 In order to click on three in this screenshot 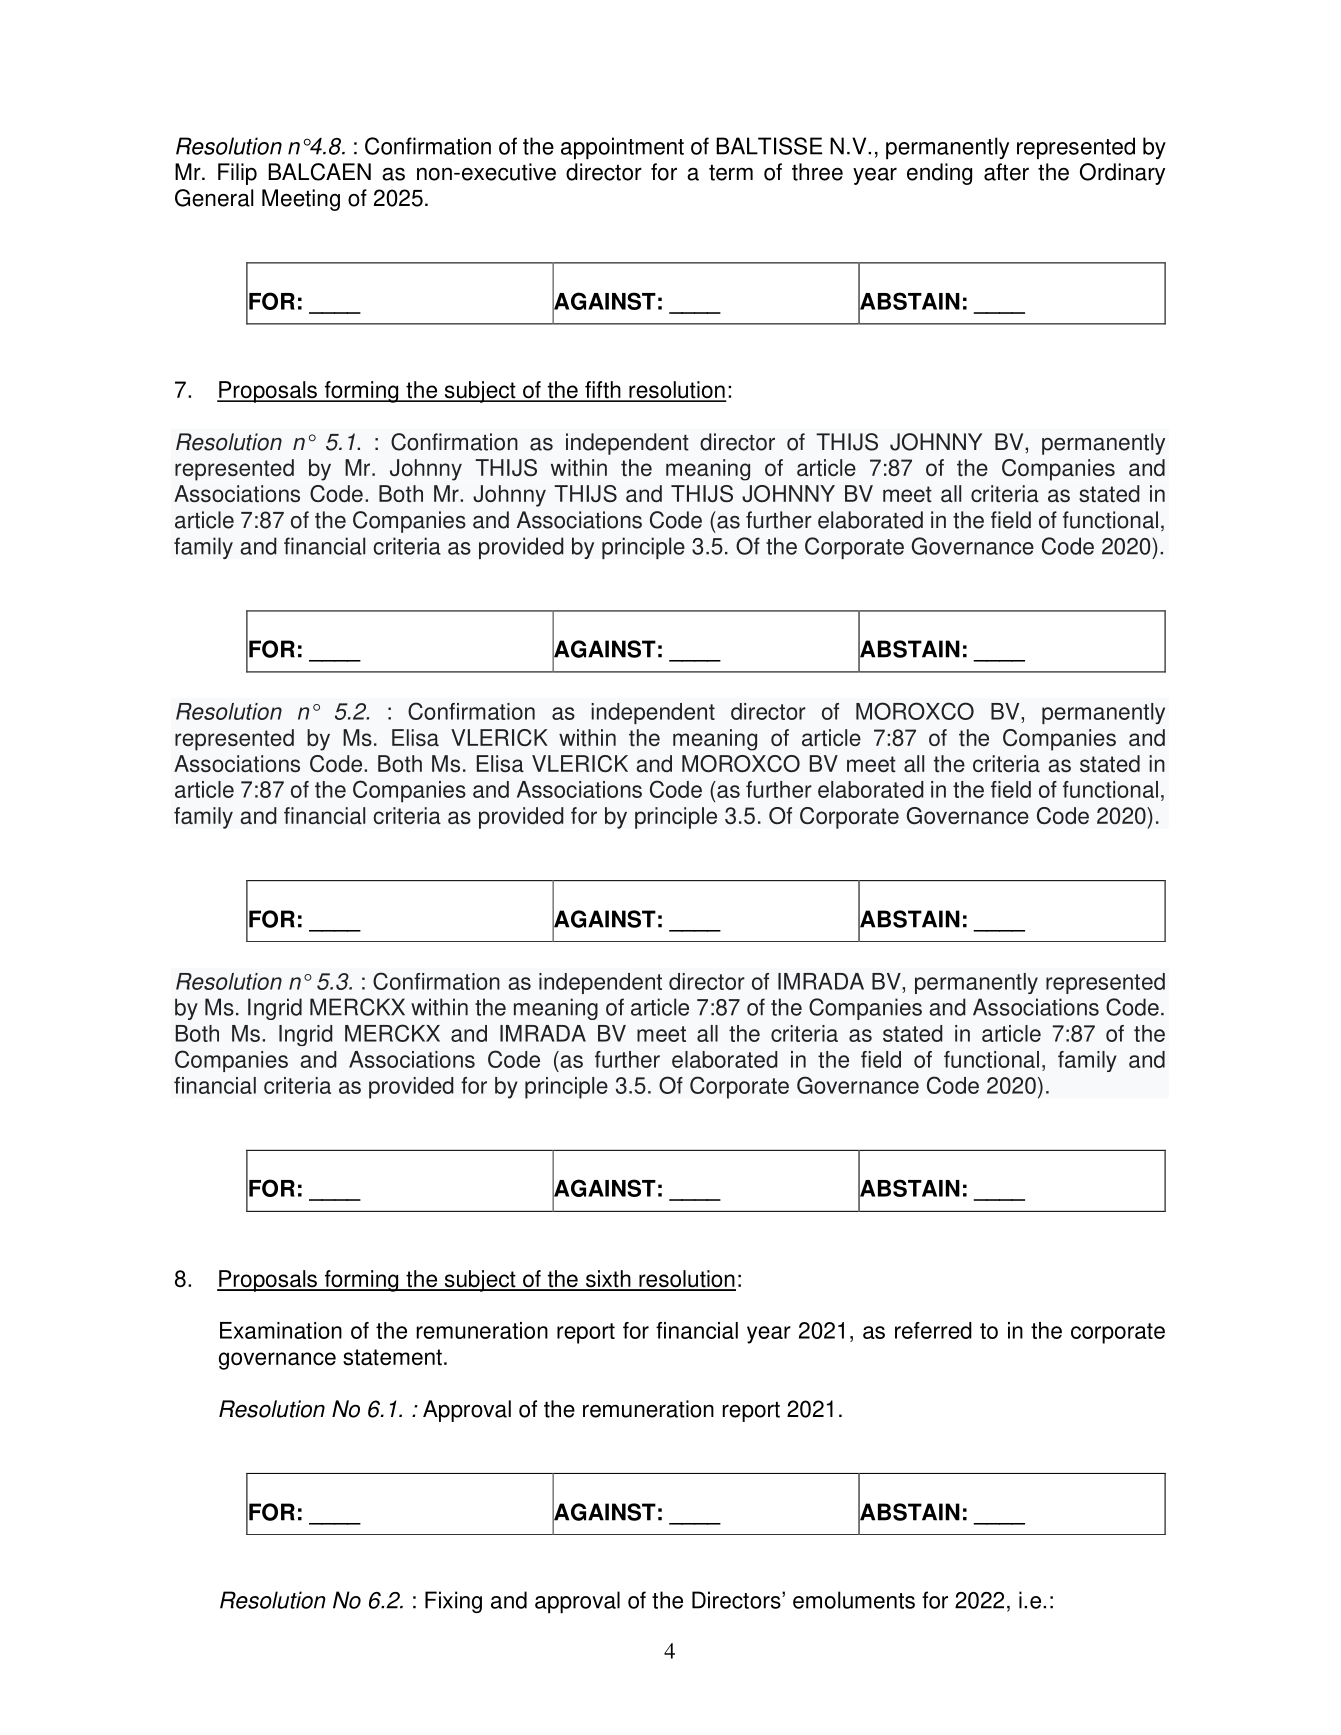, I will do `click(817, 172)`.
